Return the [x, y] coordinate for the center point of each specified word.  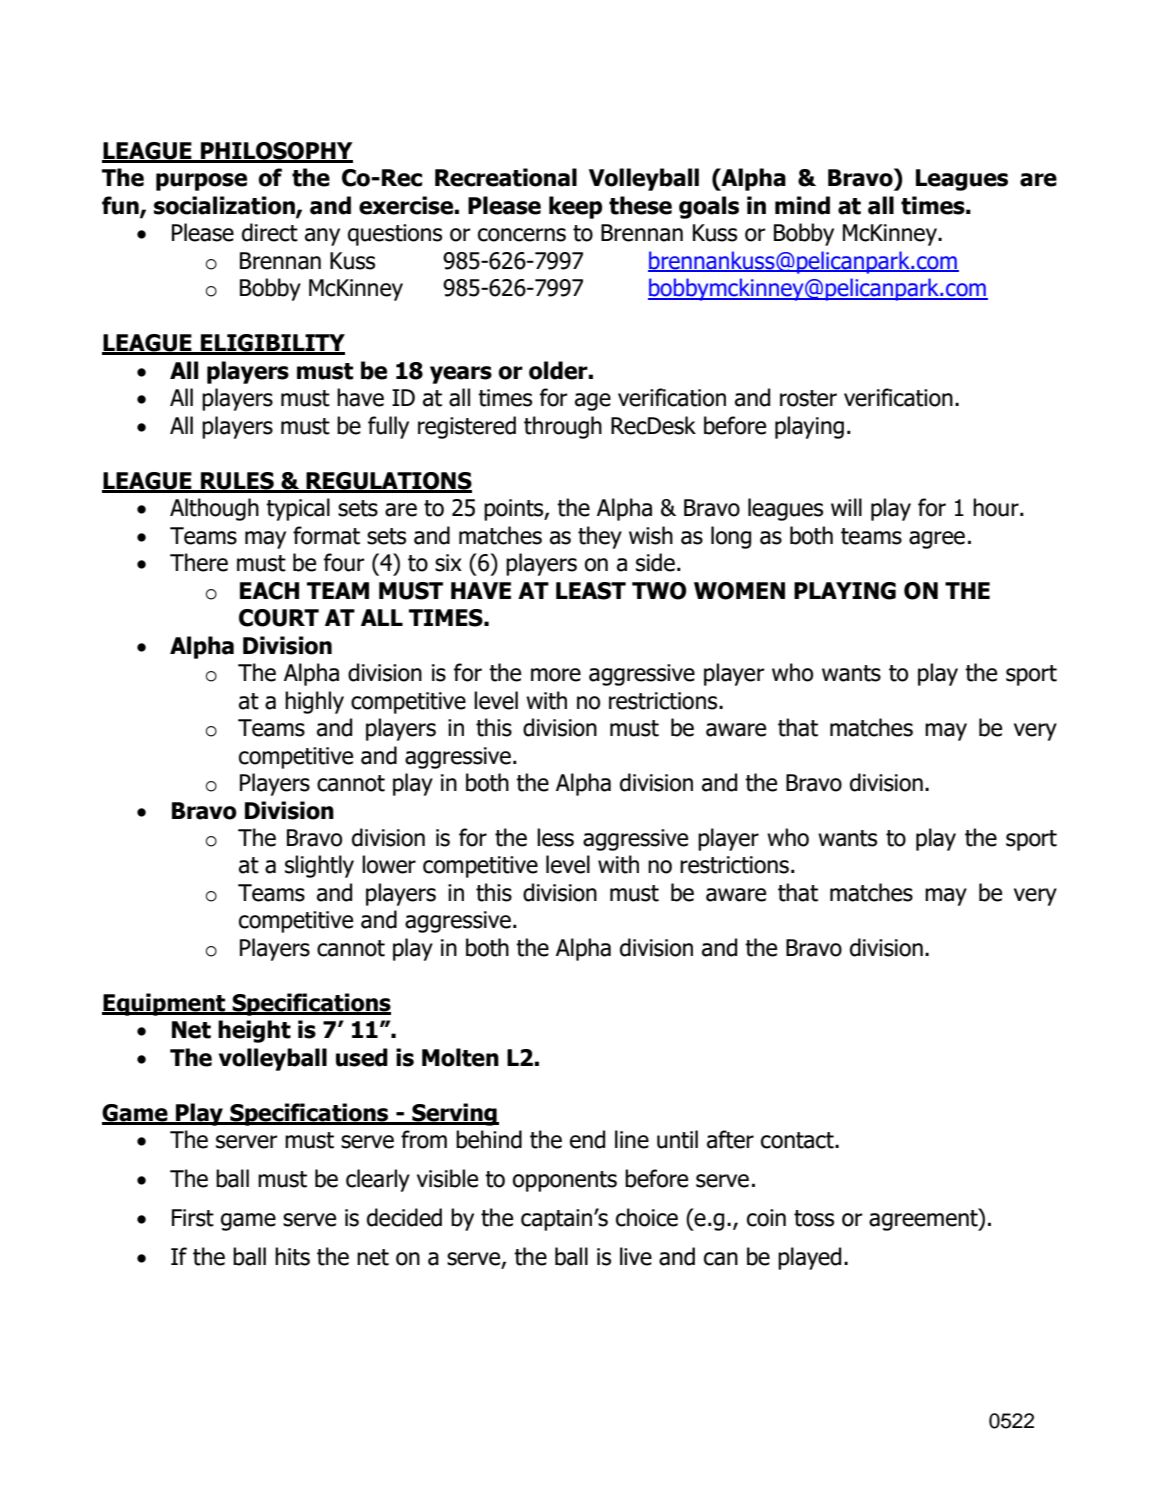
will [846, 507]
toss [814, 1218]
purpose [201, 182]
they [600, 537]
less [555, 837]
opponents [565, 1181]
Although [214, 509]
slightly [319, 866]
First [193, 1218]
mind [802, 205]
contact [798, 1140]
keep [575, 207]
